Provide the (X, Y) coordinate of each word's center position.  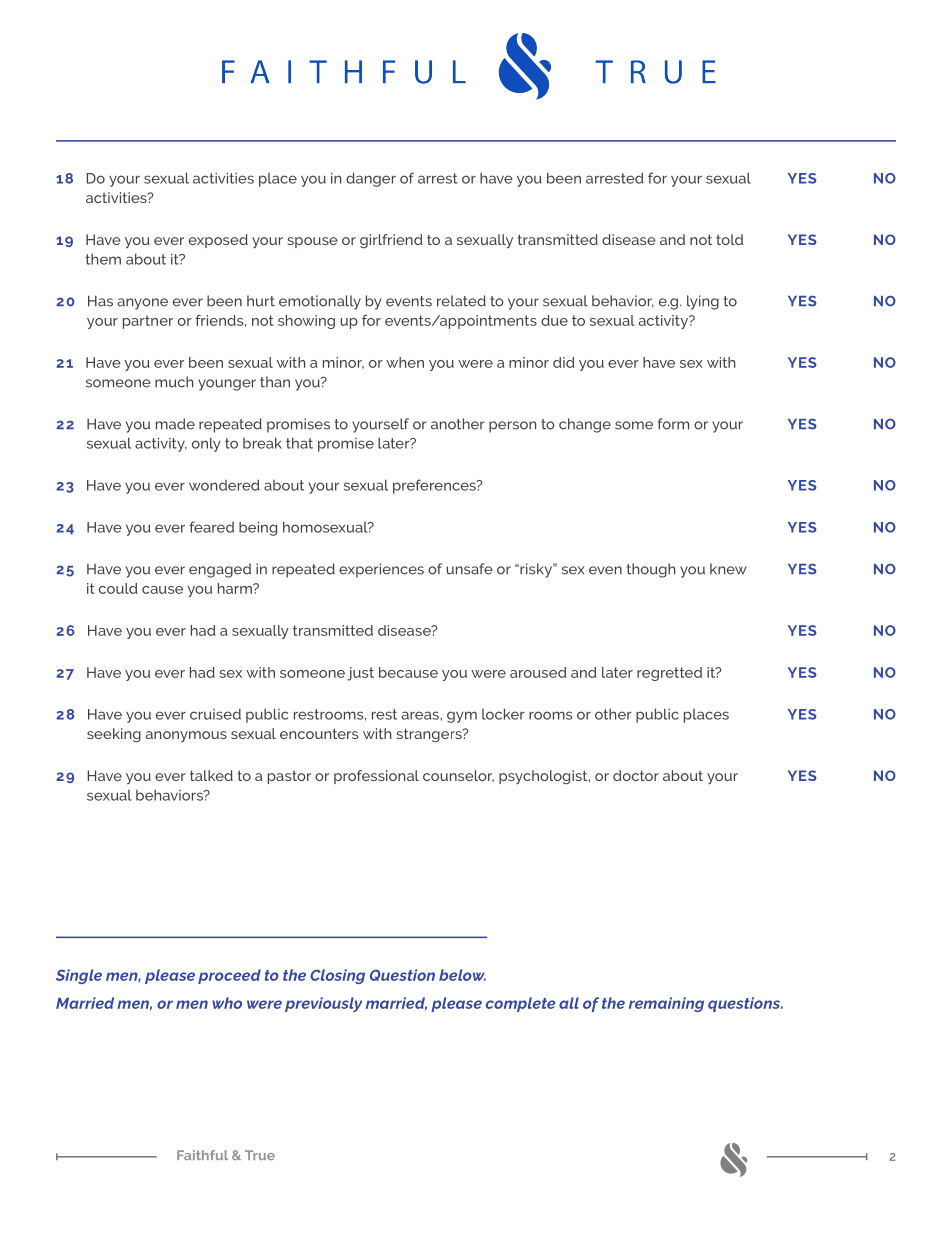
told (729, 239)
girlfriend (391, 241)
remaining (666, 1004)
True (260, 1155)
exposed (218, 241)
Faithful (202, 1155)
